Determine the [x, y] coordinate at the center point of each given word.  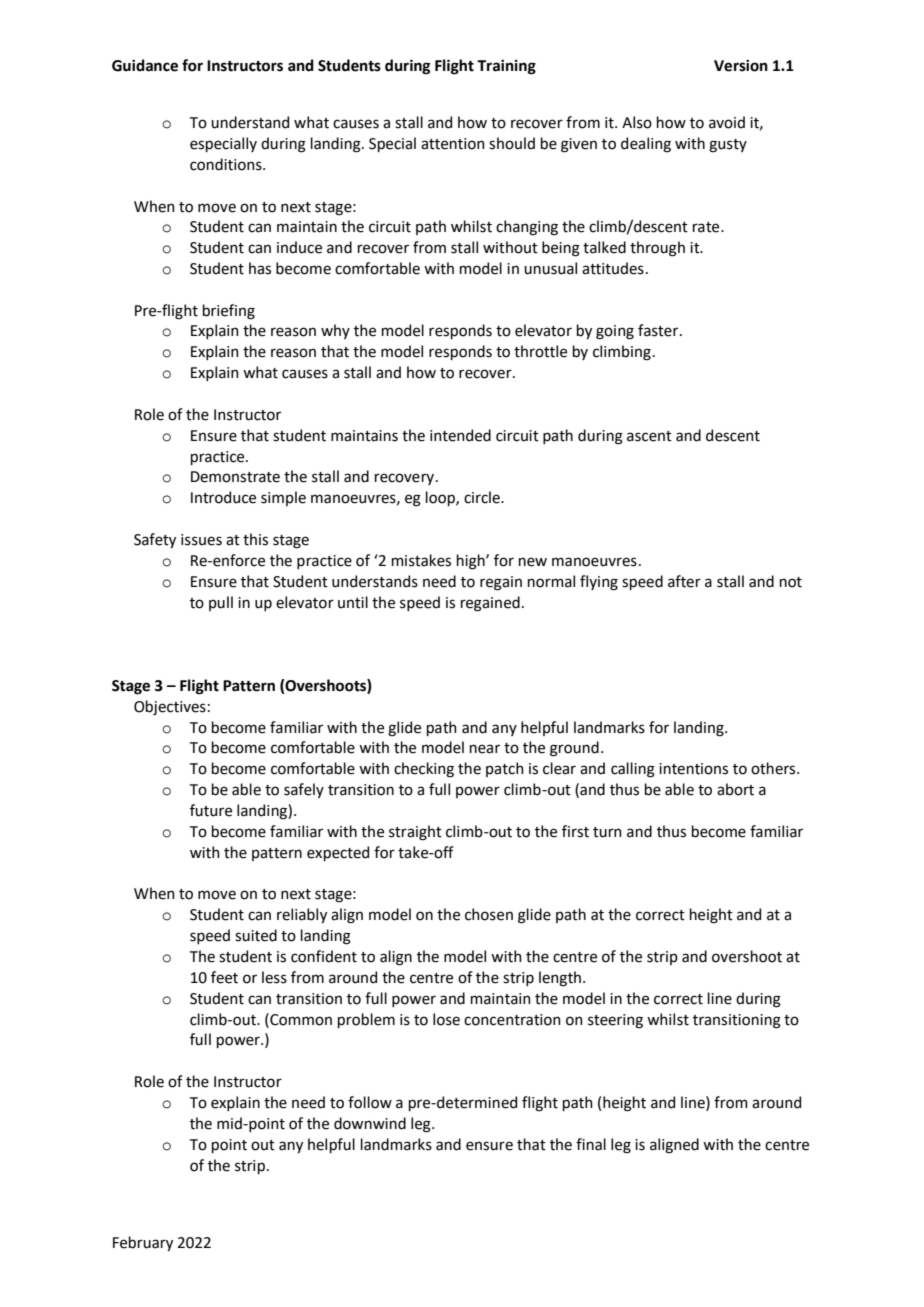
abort [735, 789]
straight [415, 833]
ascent [649, 436]
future [211, 810]
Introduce [223, 497]
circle [483, 497]
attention [453, 144]
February [143, 1243]
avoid [727, 122]
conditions [227, 164]
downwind [370, 1123]
